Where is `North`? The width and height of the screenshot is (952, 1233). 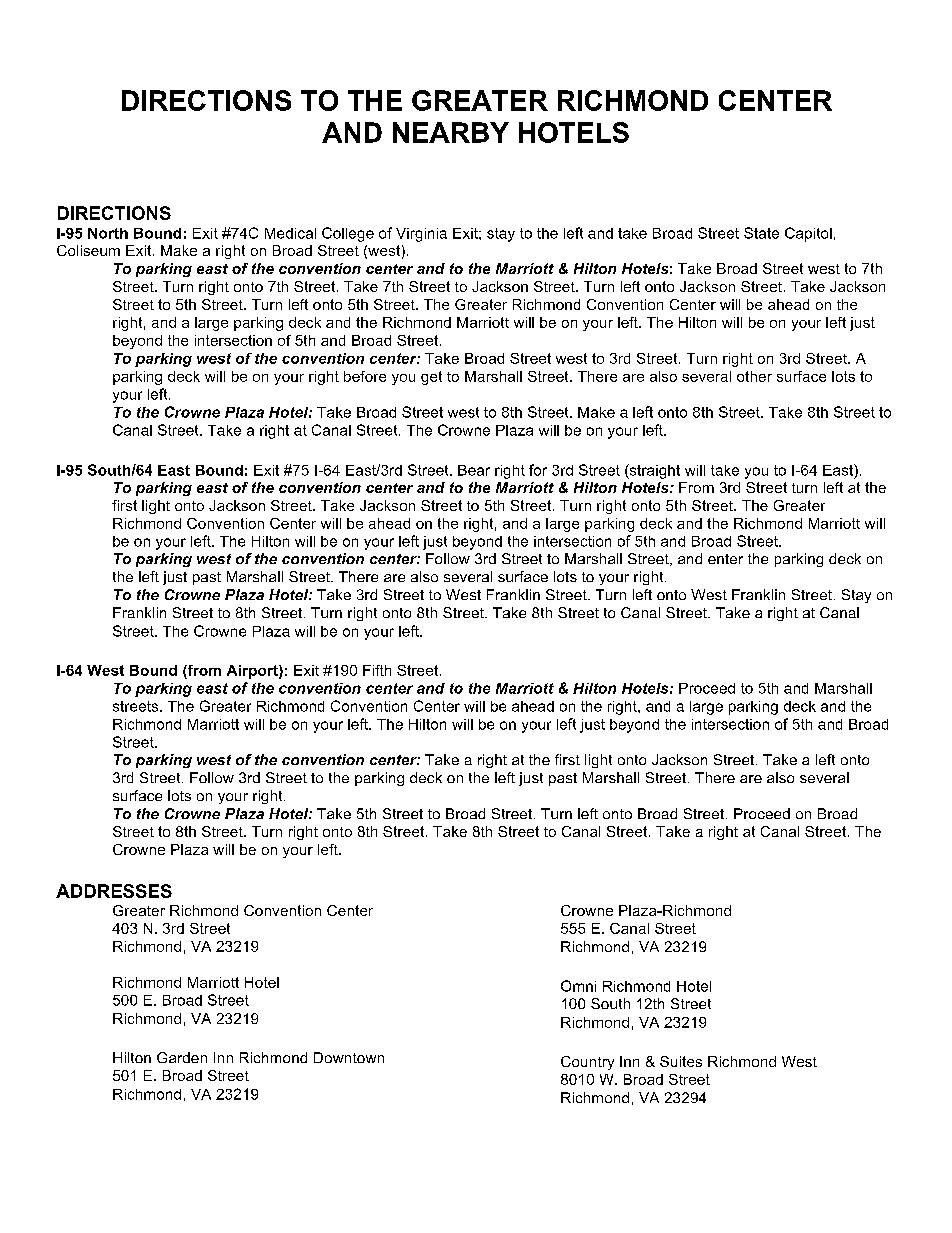 North is located at coordinates (108, 233).
